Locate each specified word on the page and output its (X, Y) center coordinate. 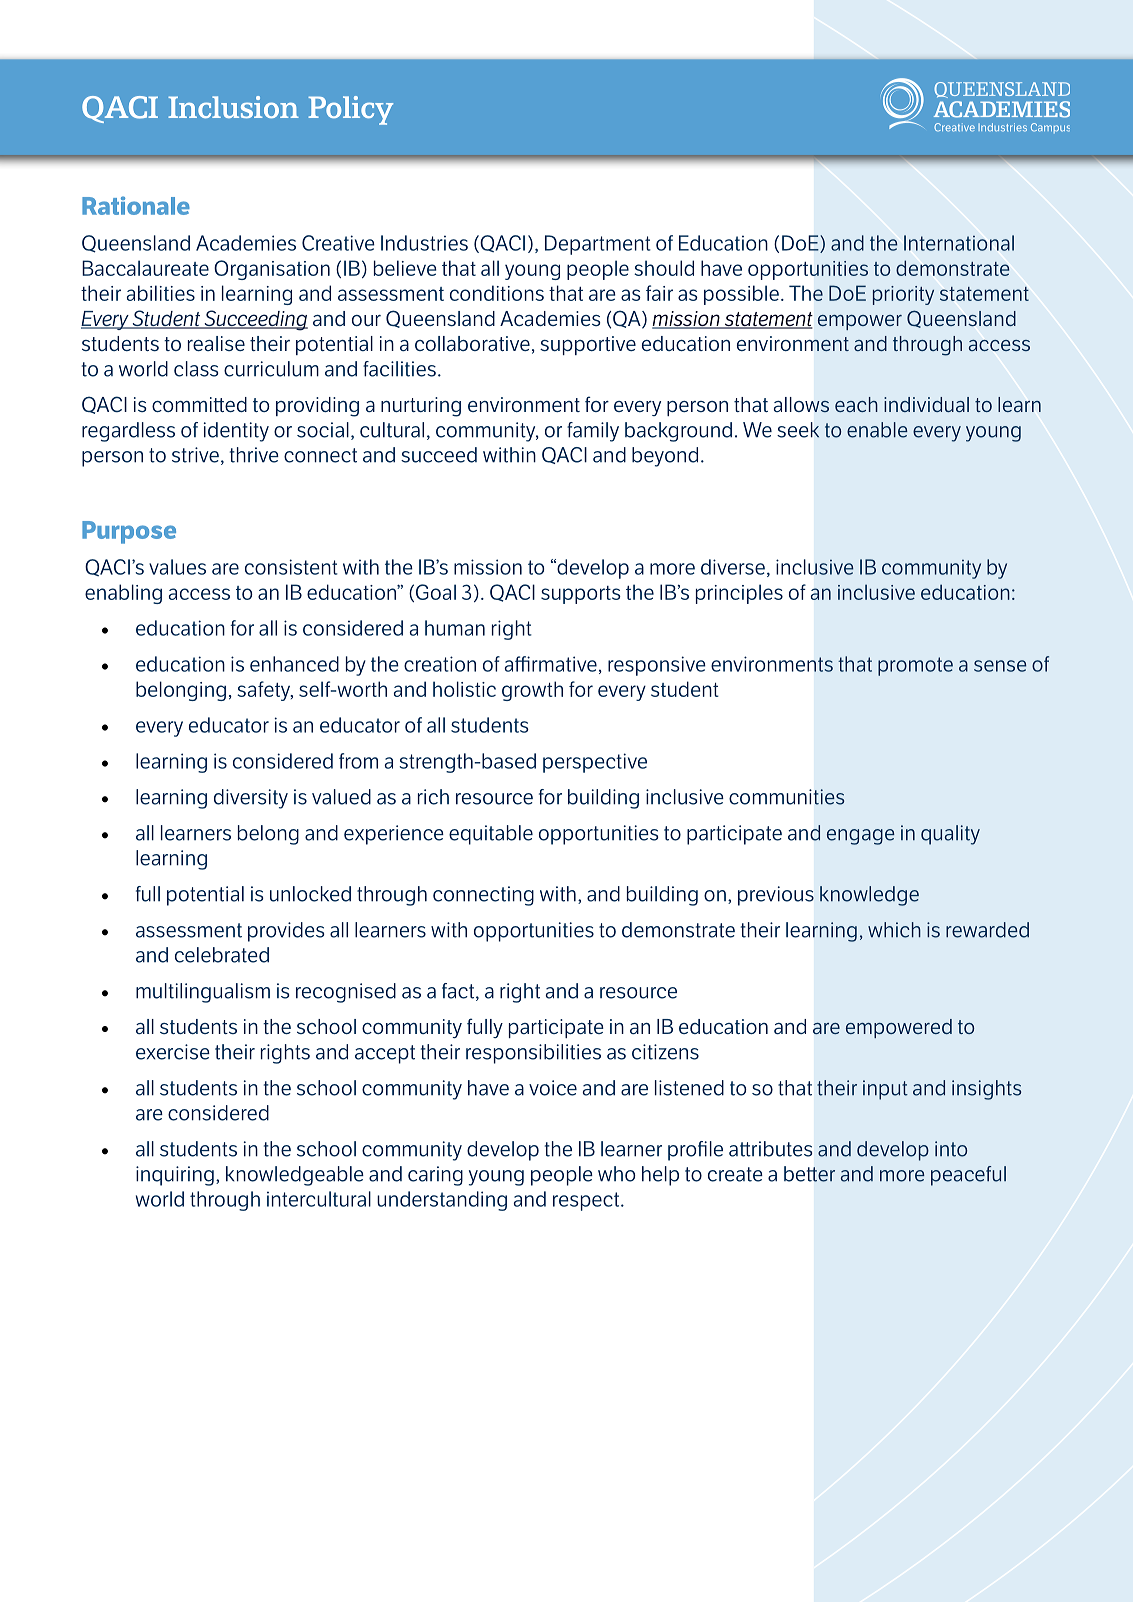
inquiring (175, 1176)
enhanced (294, 664)
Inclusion (233, 107)
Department (598, 245)
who (617, 1174)
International (959, 243)
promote (915, 666)
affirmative (551, 664)
